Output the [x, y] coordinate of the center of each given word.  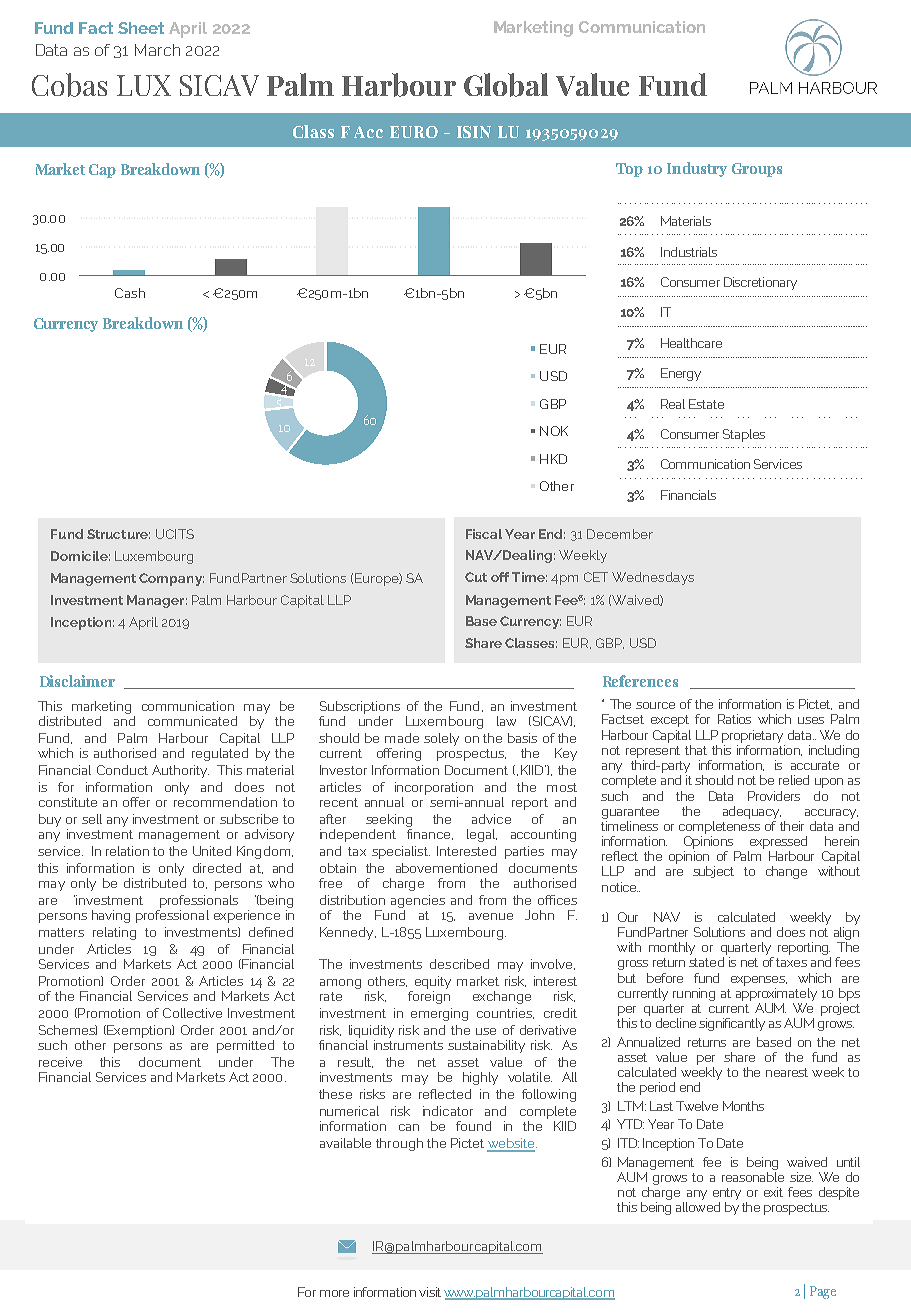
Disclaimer [77, 681]
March [157, 50]
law [506, 721]
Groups [757, 170]
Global [506, 85]
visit [430, 1292]
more [334, 1293]
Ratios [734, 719]
